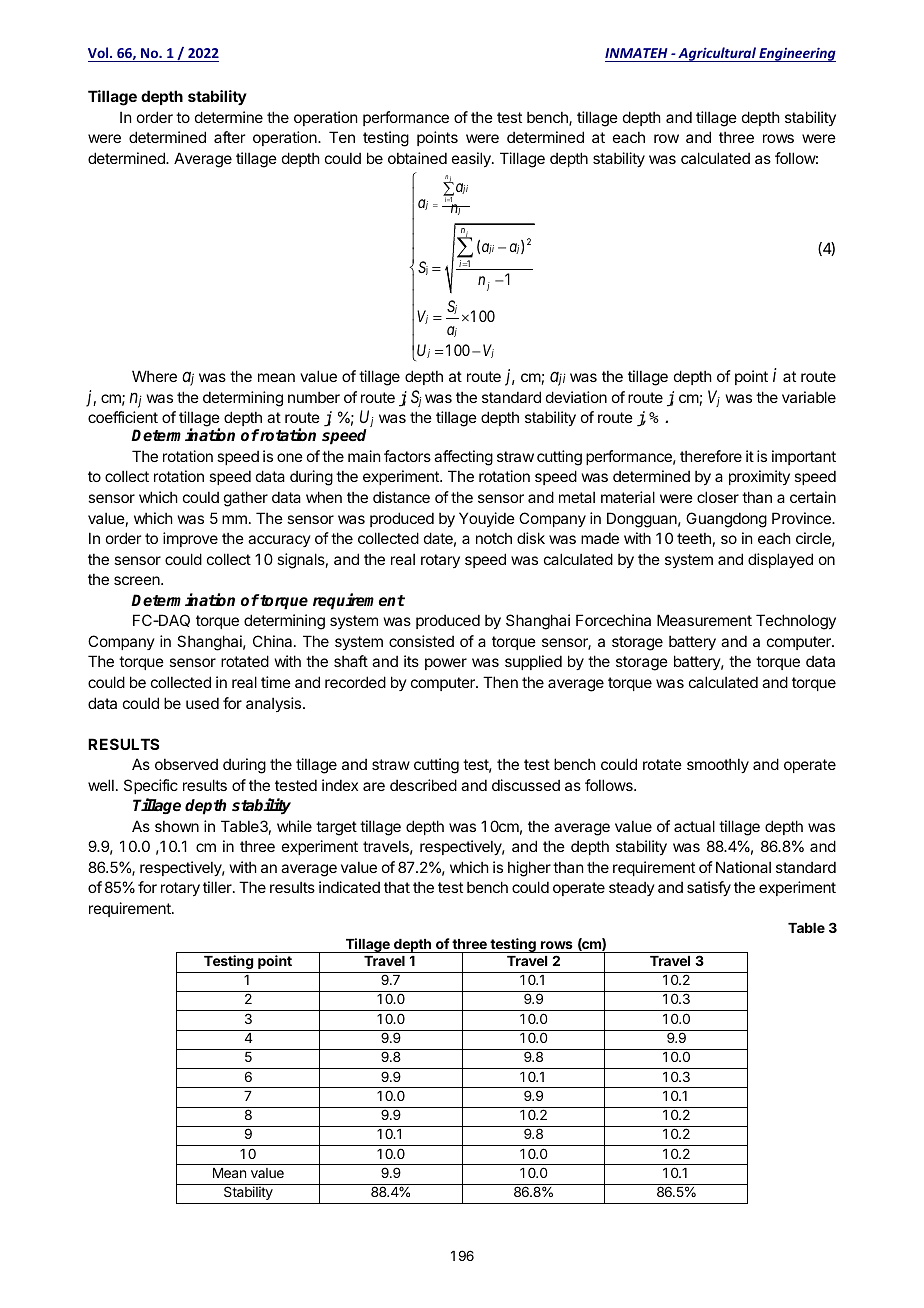 The width and height of the page is (924, 1308). What do you see at coordinates (472, 159) in the page?
I see `easily` at bounding box center [472, 159].
